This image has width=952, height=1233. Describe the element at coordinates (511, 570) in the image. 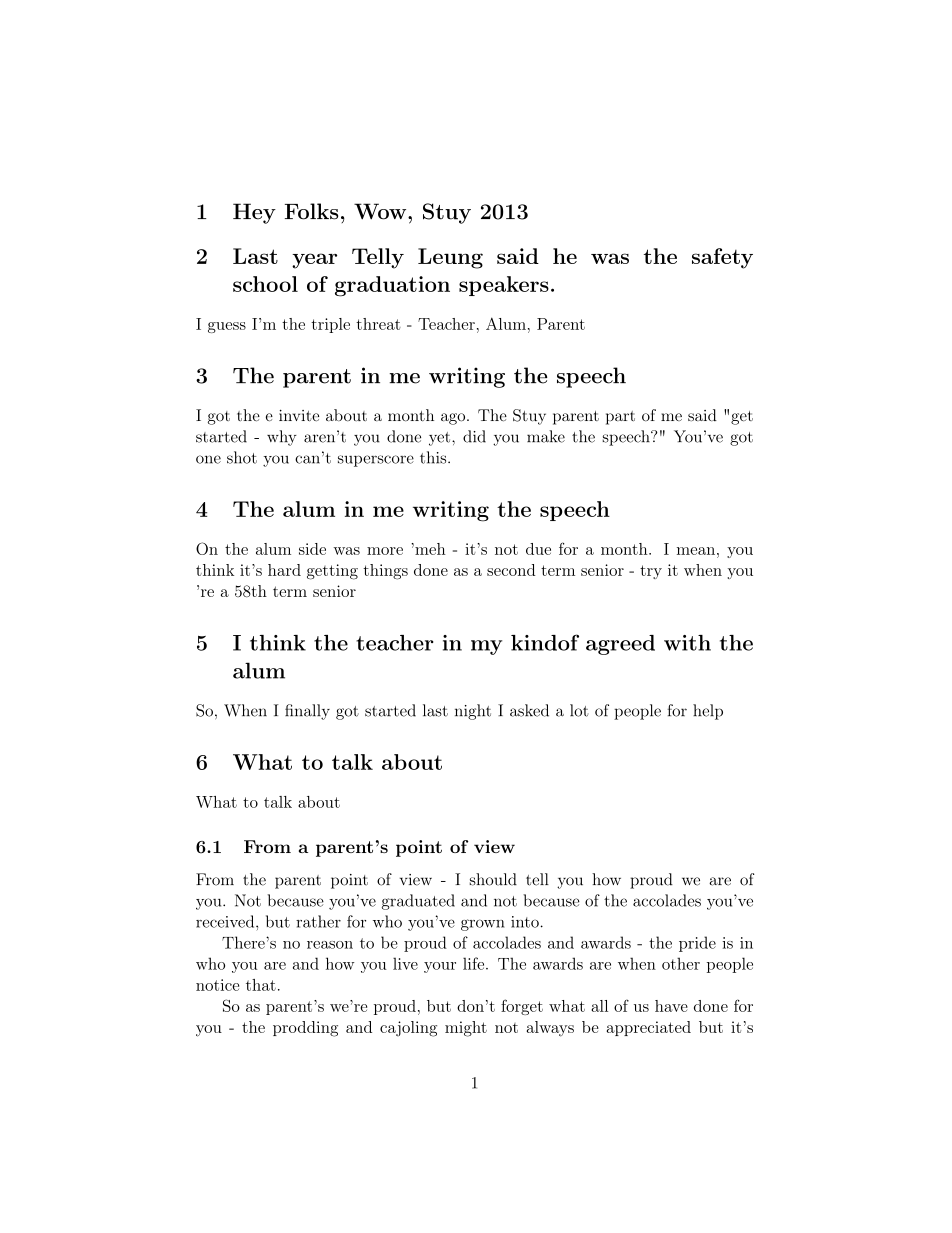

I see `second` at that location.
